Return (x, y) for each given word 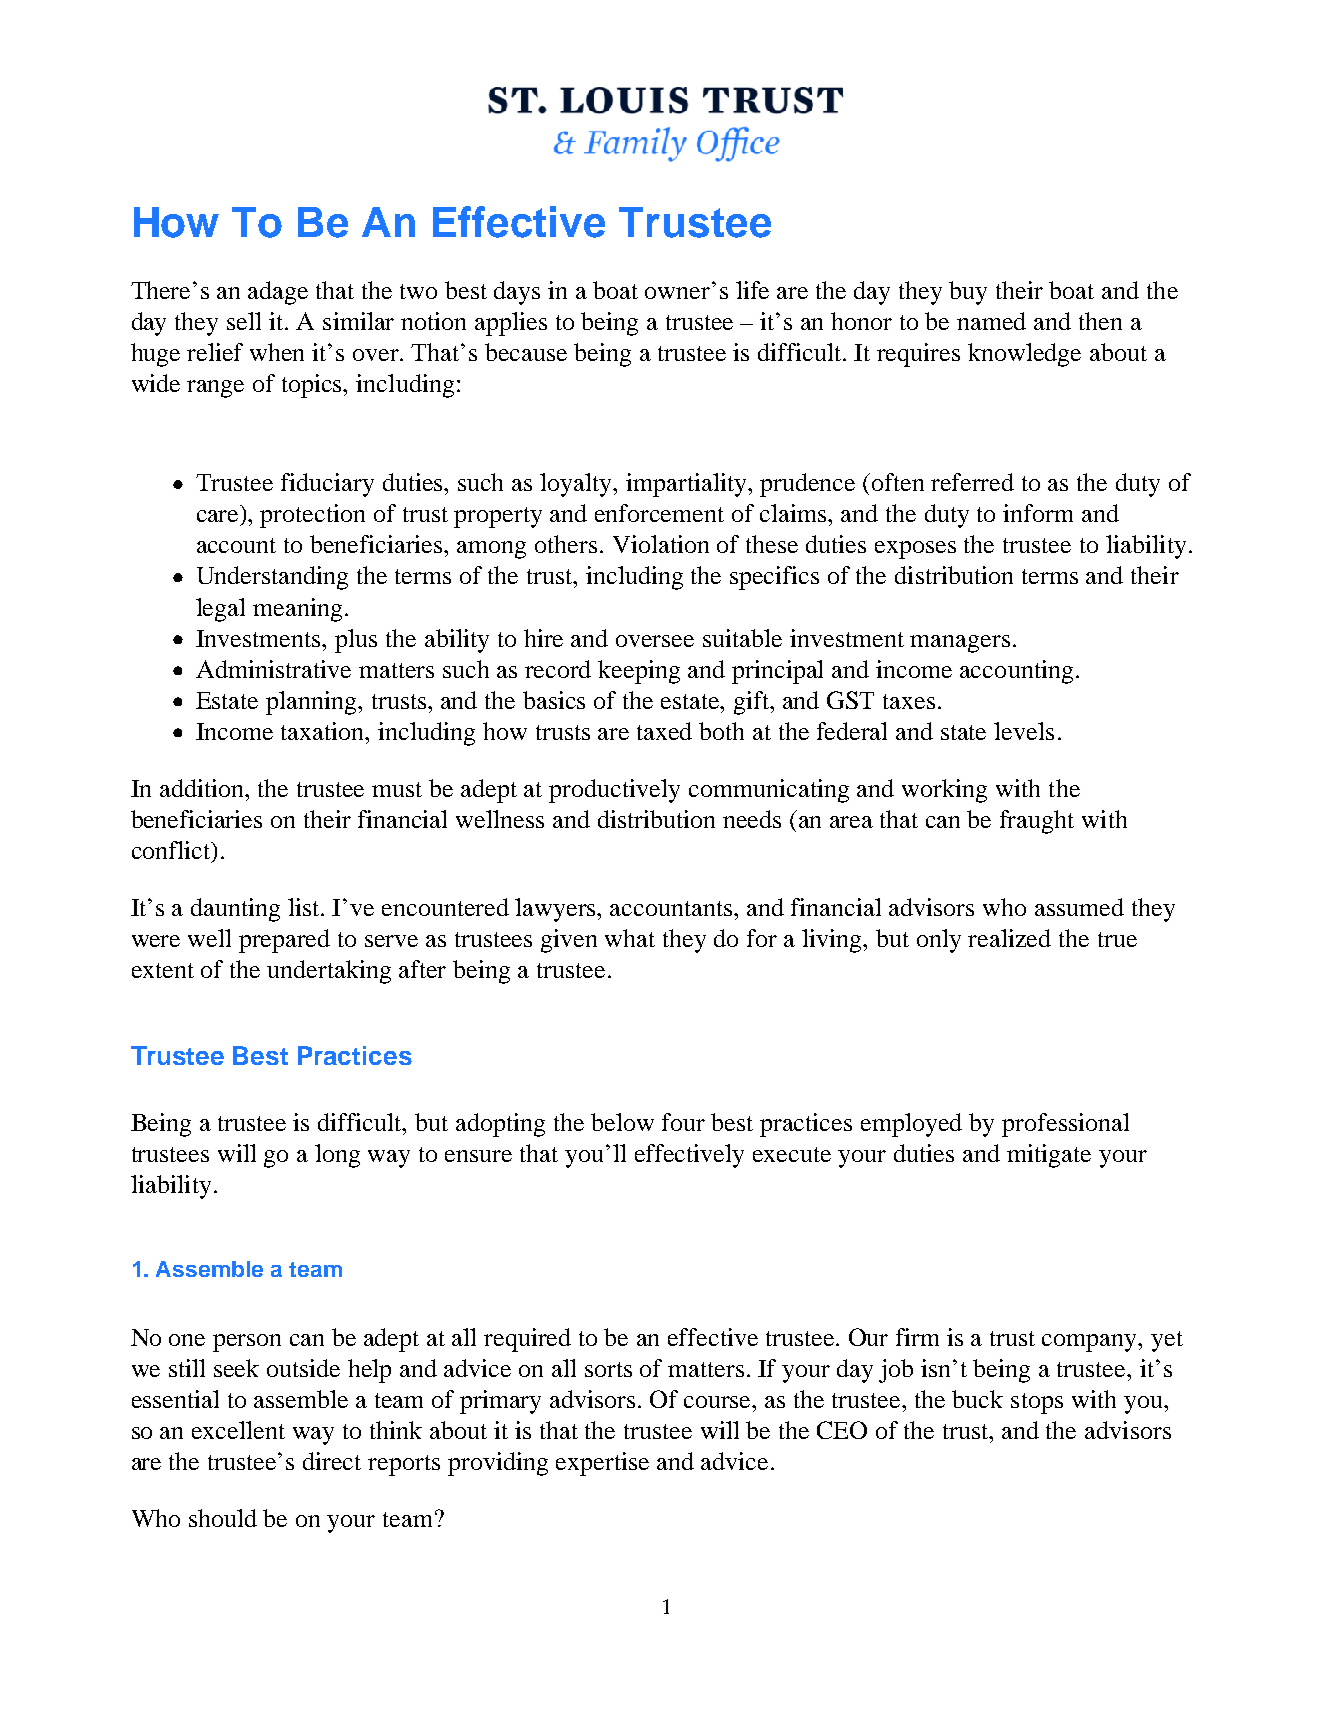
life (752, 290)
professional (1065, 1125)
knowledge (1024, 355)
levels (1024, 731)
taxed (664, 731)
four (683, 1122)
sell (244, 321)
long (337, 1156)
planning (313, 703)
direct (332, 1461)
